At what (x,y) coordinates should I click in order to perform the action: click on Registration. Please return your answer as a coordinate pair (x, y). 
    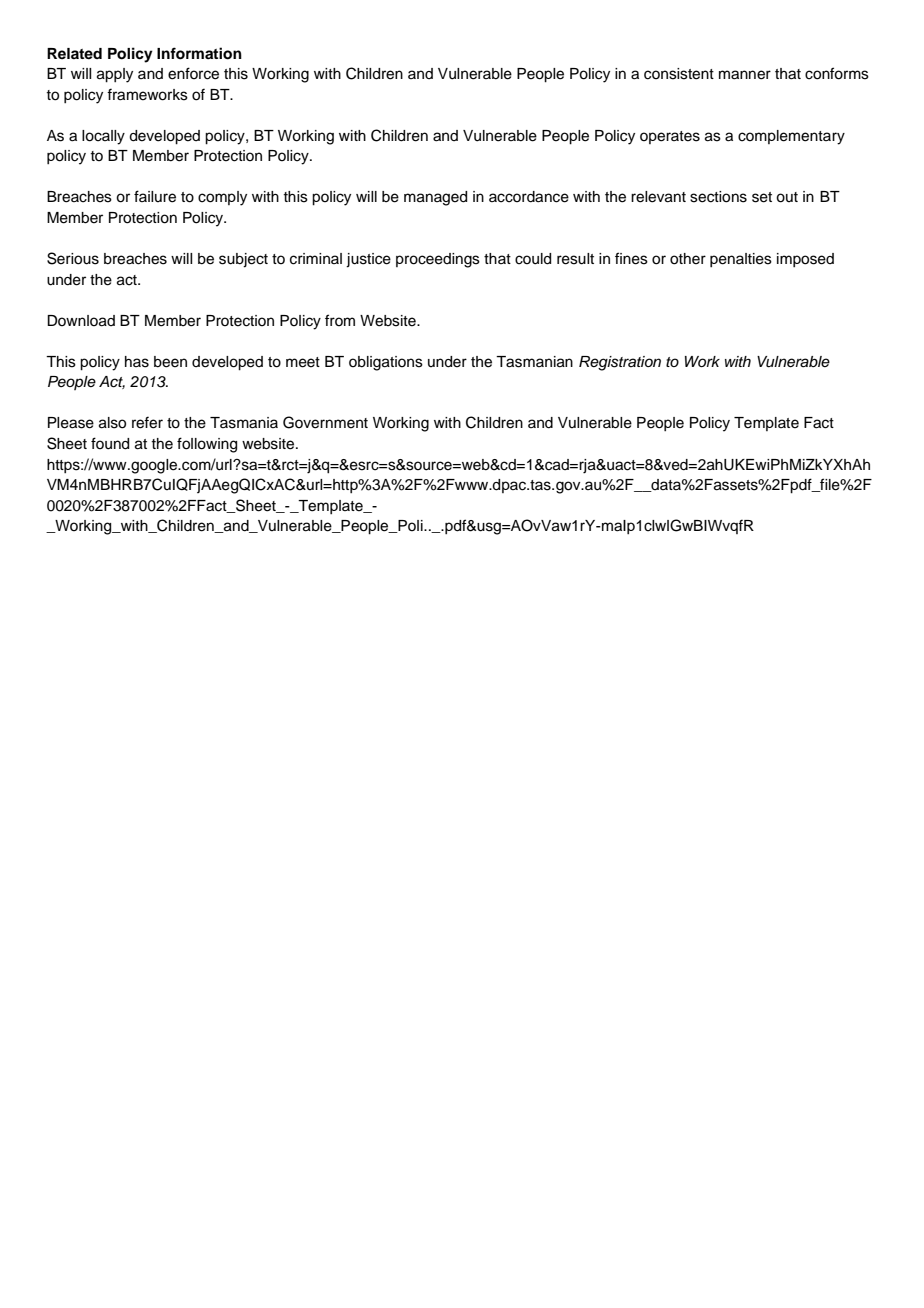
    Looking at the image, I should click on (620, 363).
